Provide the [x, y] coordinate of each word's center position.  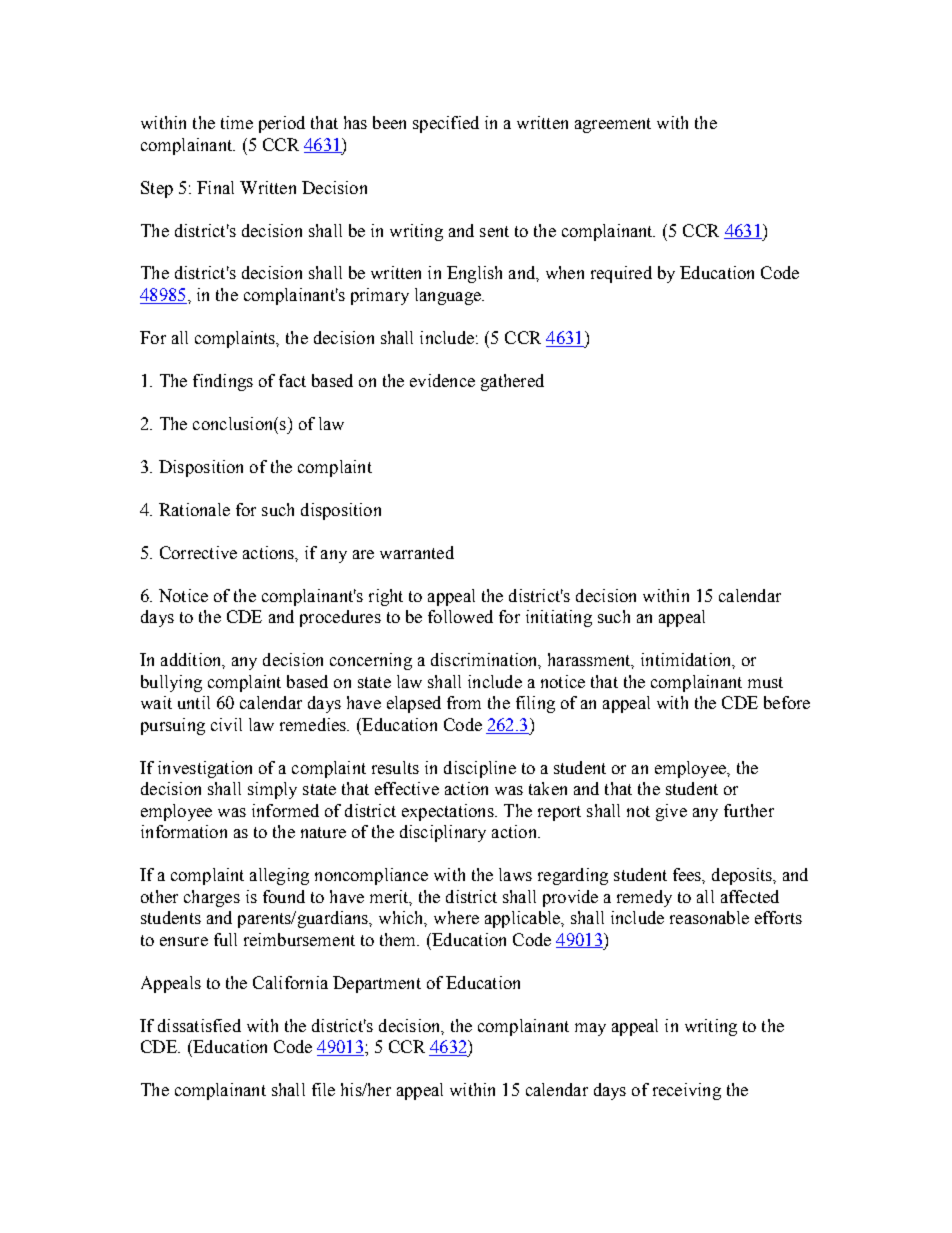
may [590, 1029]
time [237, 122]
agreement [613, 125]
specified [446, 124]
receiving [687, 1091]
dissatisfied [199, 1025]
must [765, 682]
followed [460, 616]
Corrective [198, 552]
